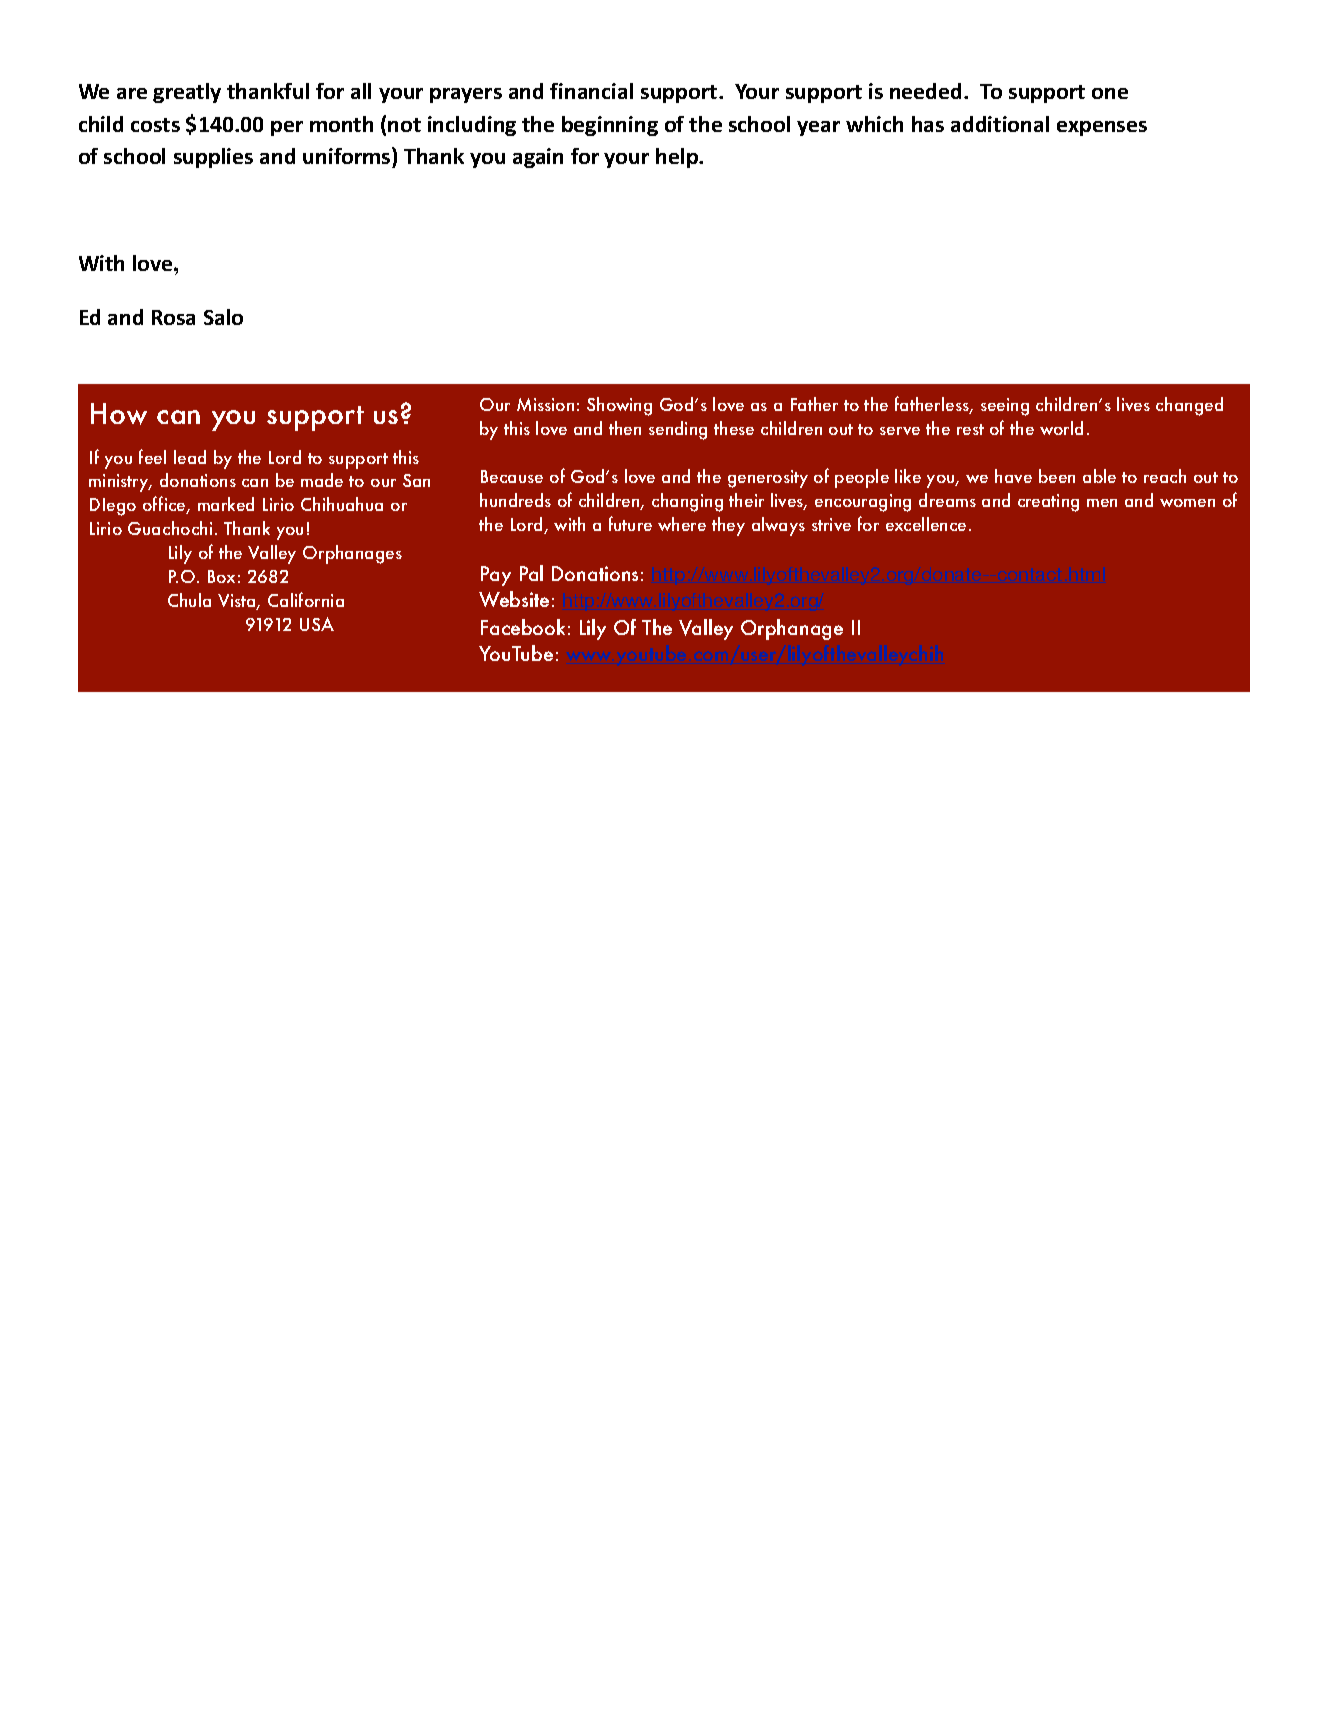 The height and width of the screenshot is (1719, 1328). What do you see at coordinates (1005, 407) in the screenshot?
I see `seeing` at bounding box center [1005, 407].
